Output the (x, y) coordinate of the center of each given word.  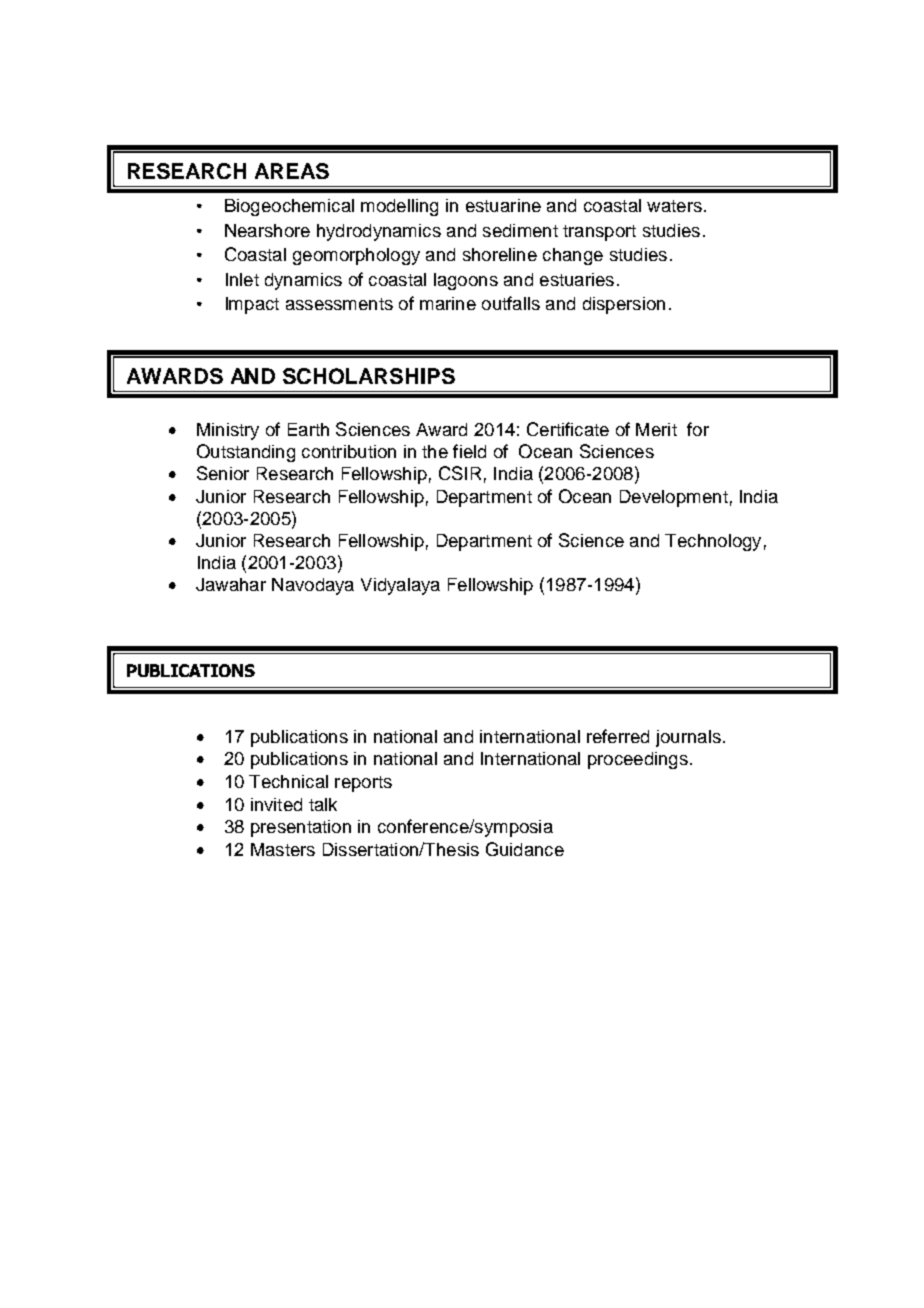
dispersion (624, 305)
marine (448, 303)
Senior (223, 473)
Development (674, 498)
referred (618, 736)
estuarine (503, 205)
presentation (301, 828)
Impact (252, 305)
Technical (288, 781)
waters (674, 206)
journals (688, 738)
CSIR (460, 473)
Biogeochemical (289, 207)
